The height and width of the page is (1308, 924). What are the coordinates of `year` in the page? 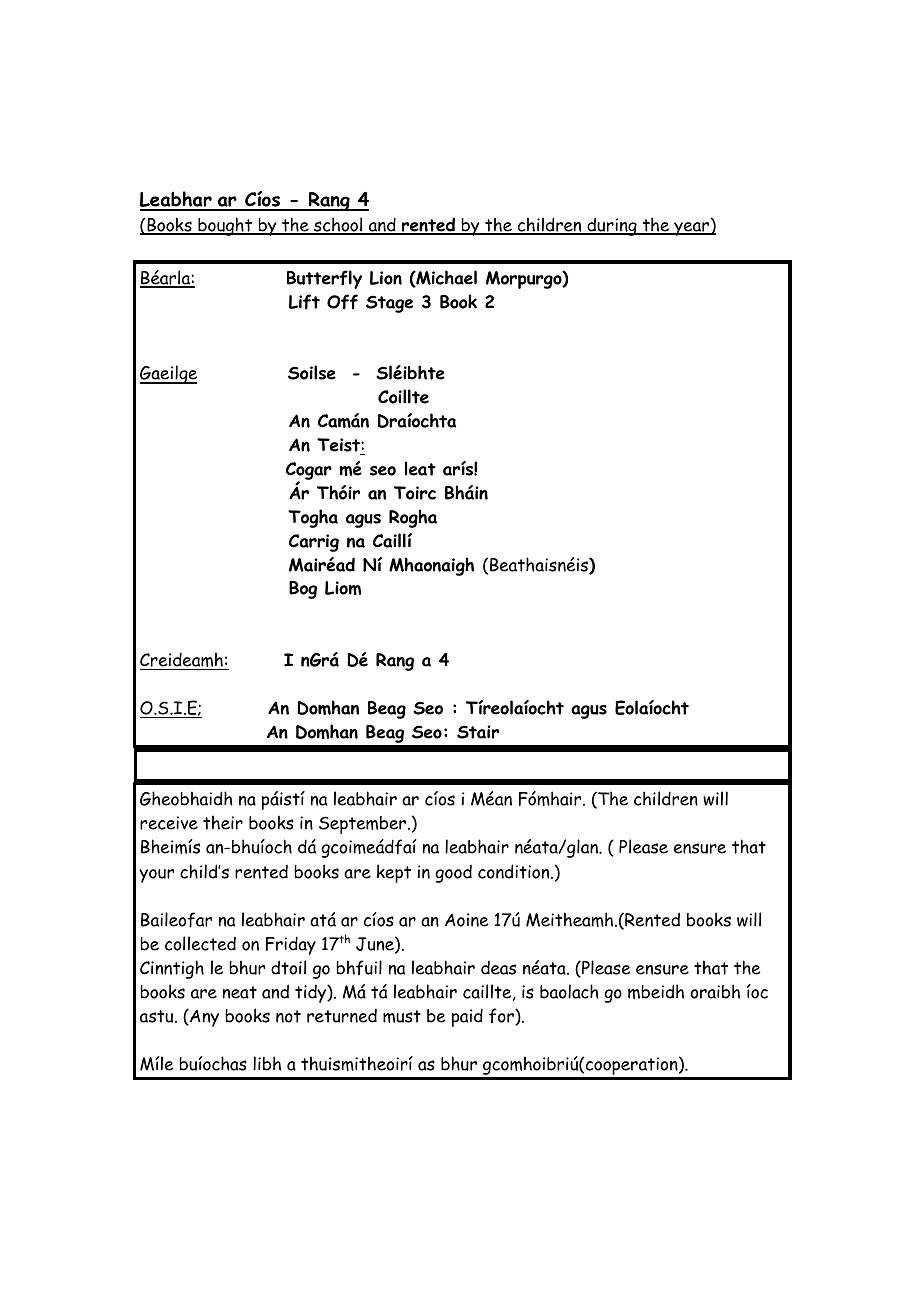 It's located at (692, 229).
